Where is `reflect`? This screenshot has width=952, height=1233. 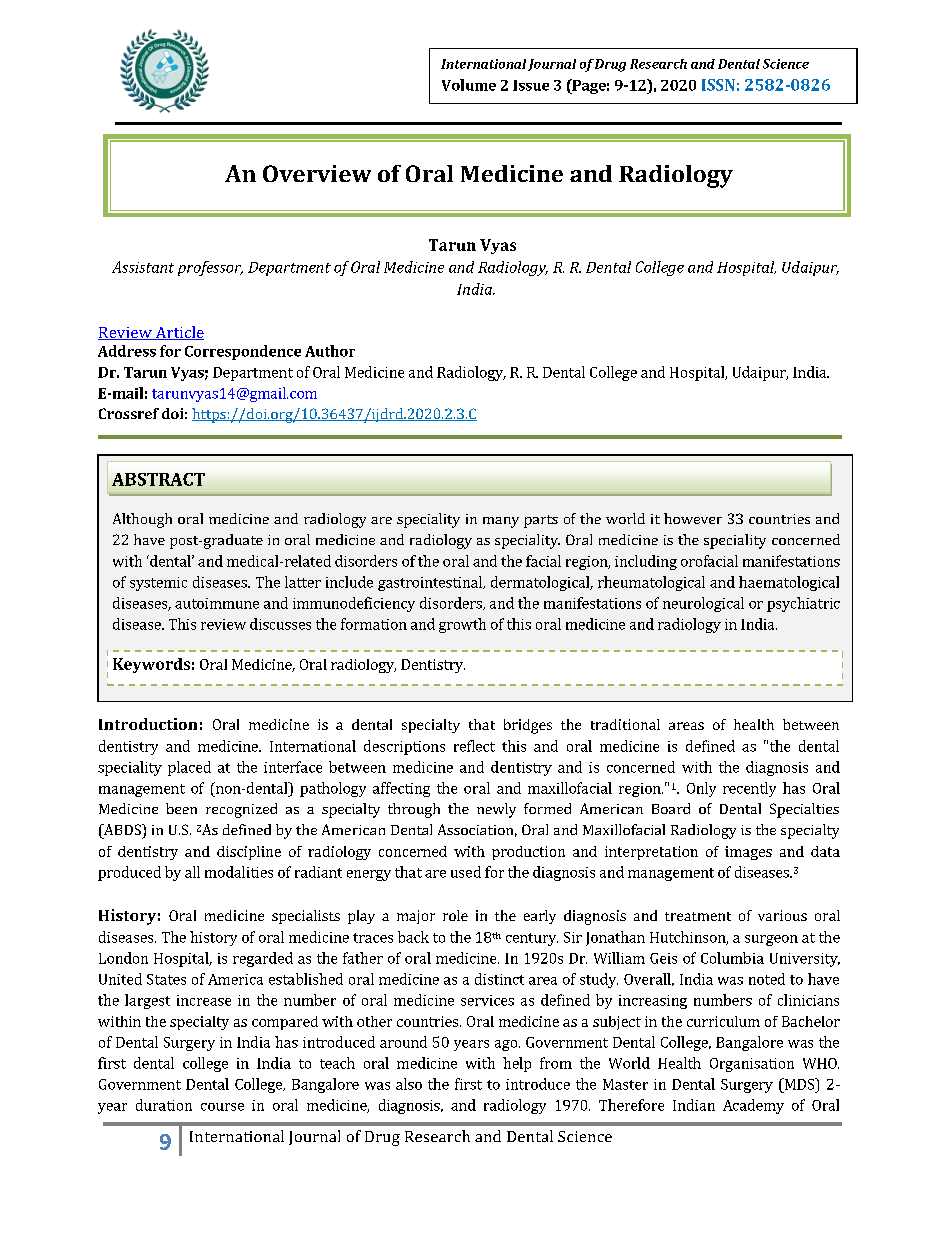
reflect is located at coordinates (474, 746).
